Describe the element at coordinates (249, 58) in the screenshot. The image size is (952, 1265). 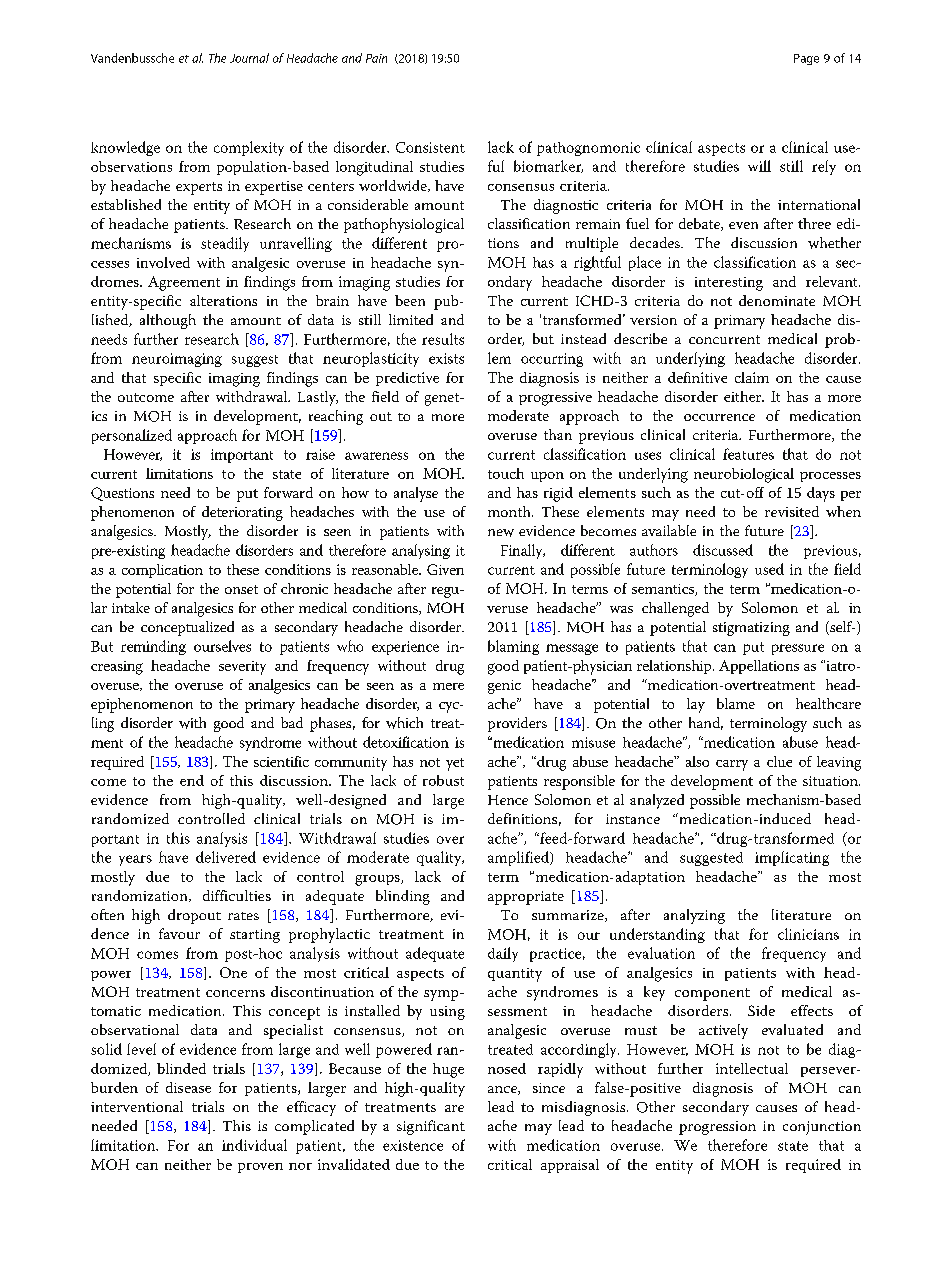
I see `Journal` at that location.
